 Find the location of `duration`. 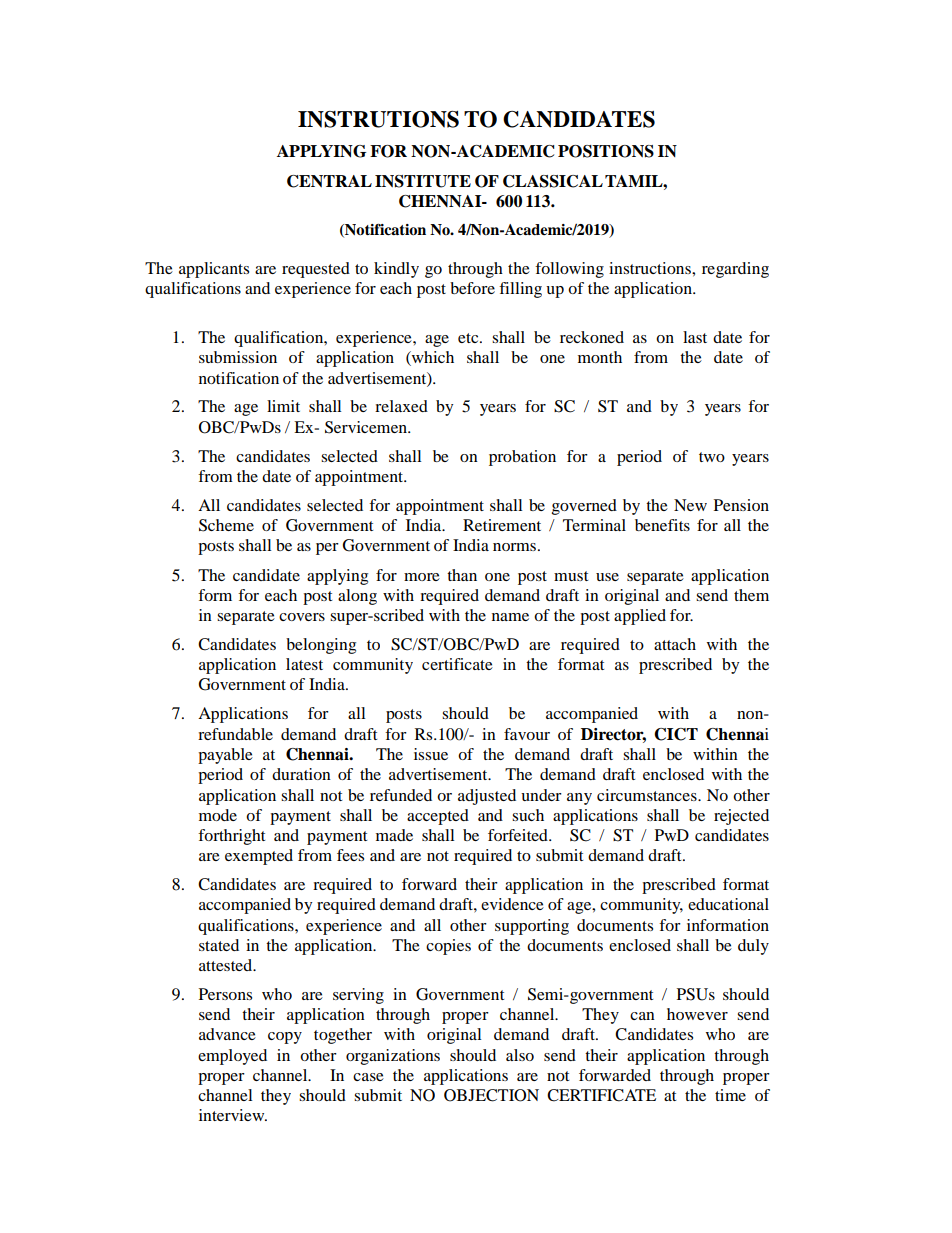

duration is located at coordinates (301, 774).
